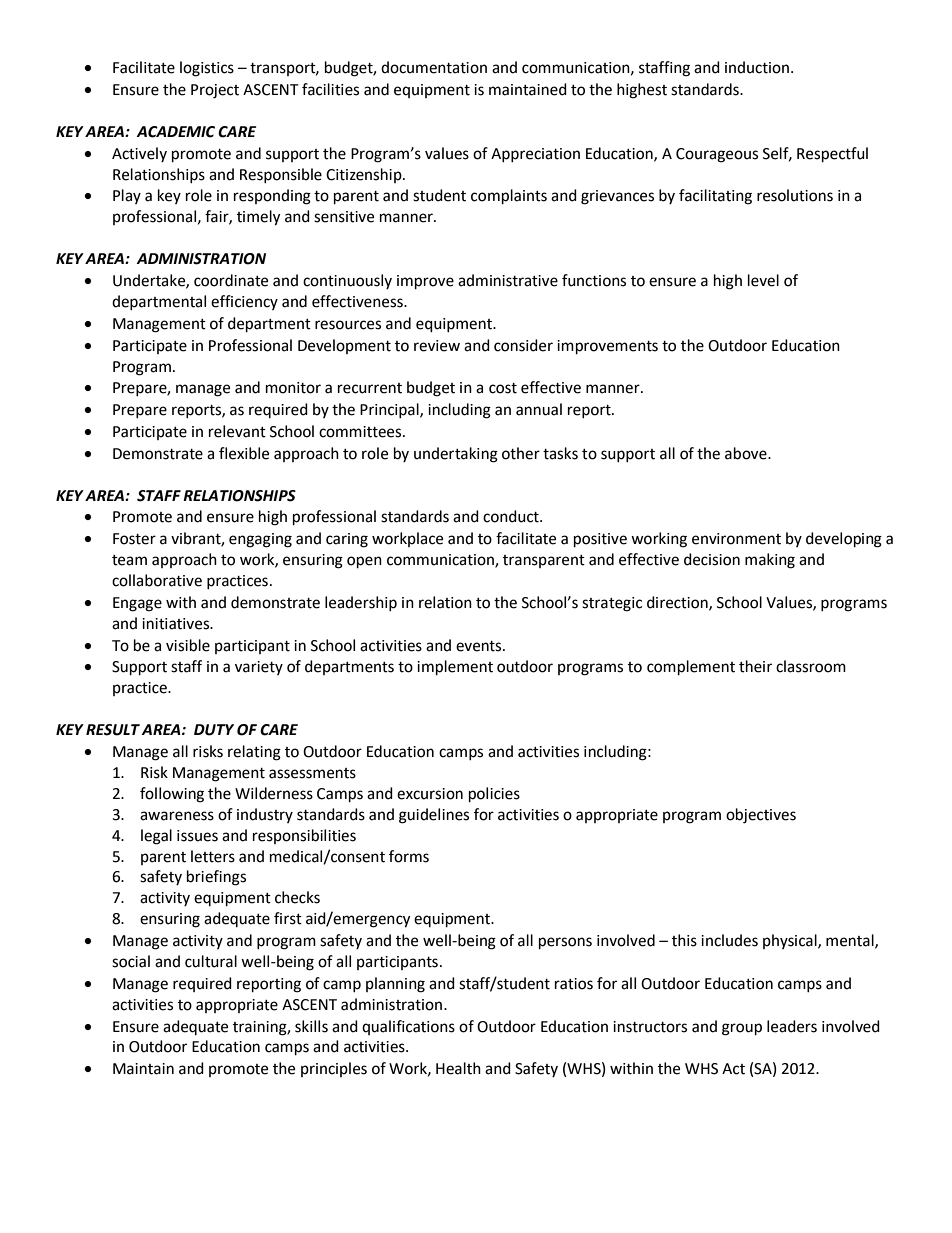  Describe the element at coordinates (215, 91) in the screenshot. I see `Project` at that location.
